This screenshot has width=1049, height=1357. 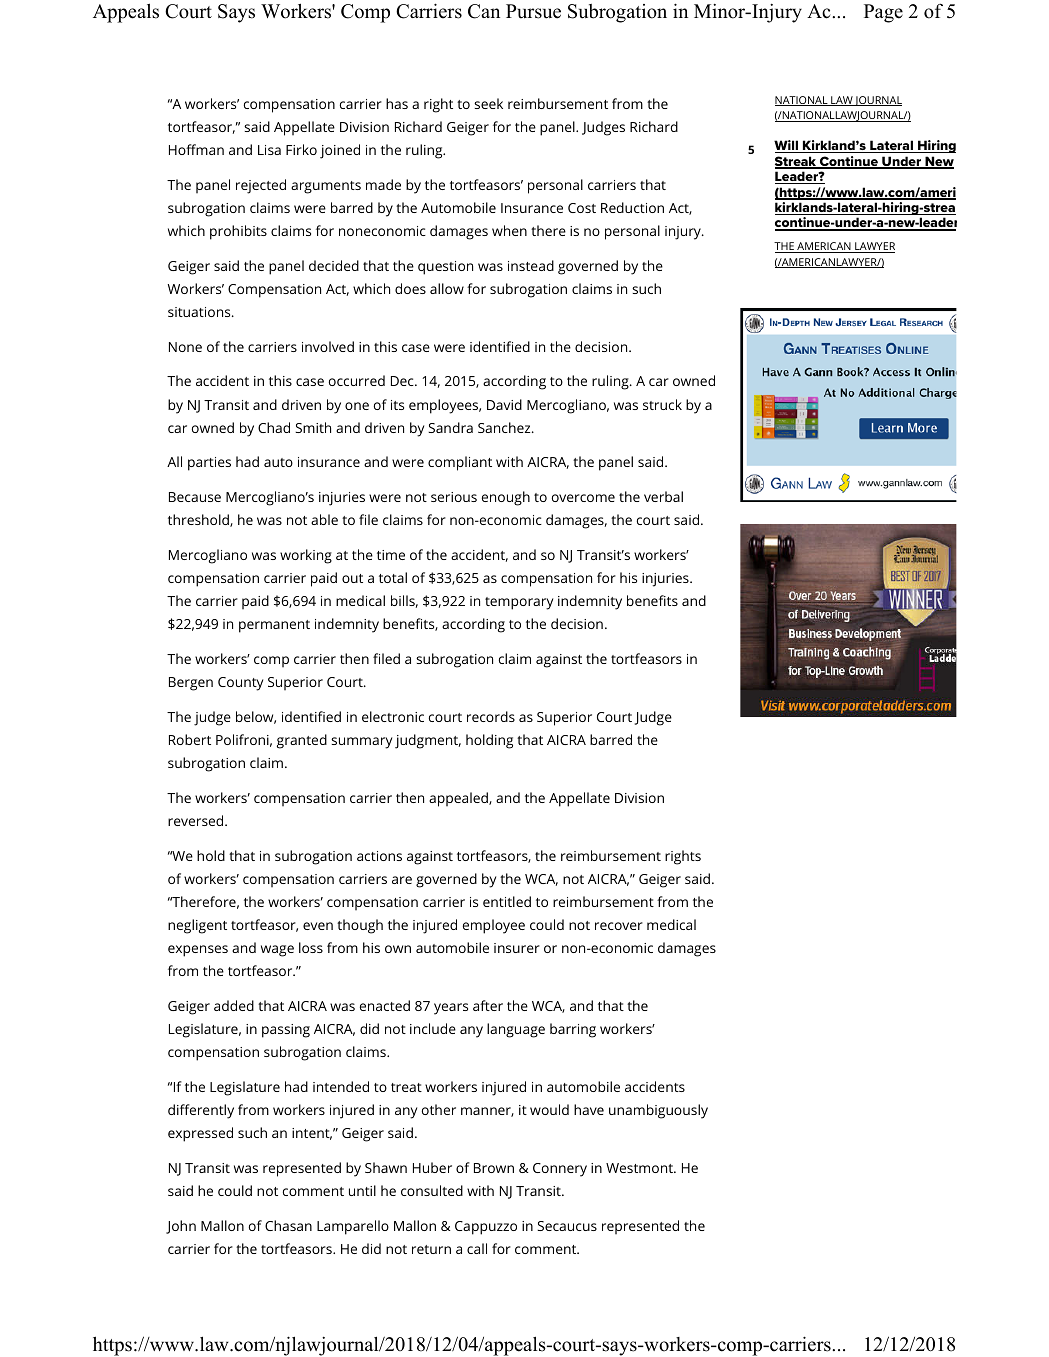 What do you see at coordinates (883, 13) in the screenshot?
I see `Page` at bounding box center [883, 13].
